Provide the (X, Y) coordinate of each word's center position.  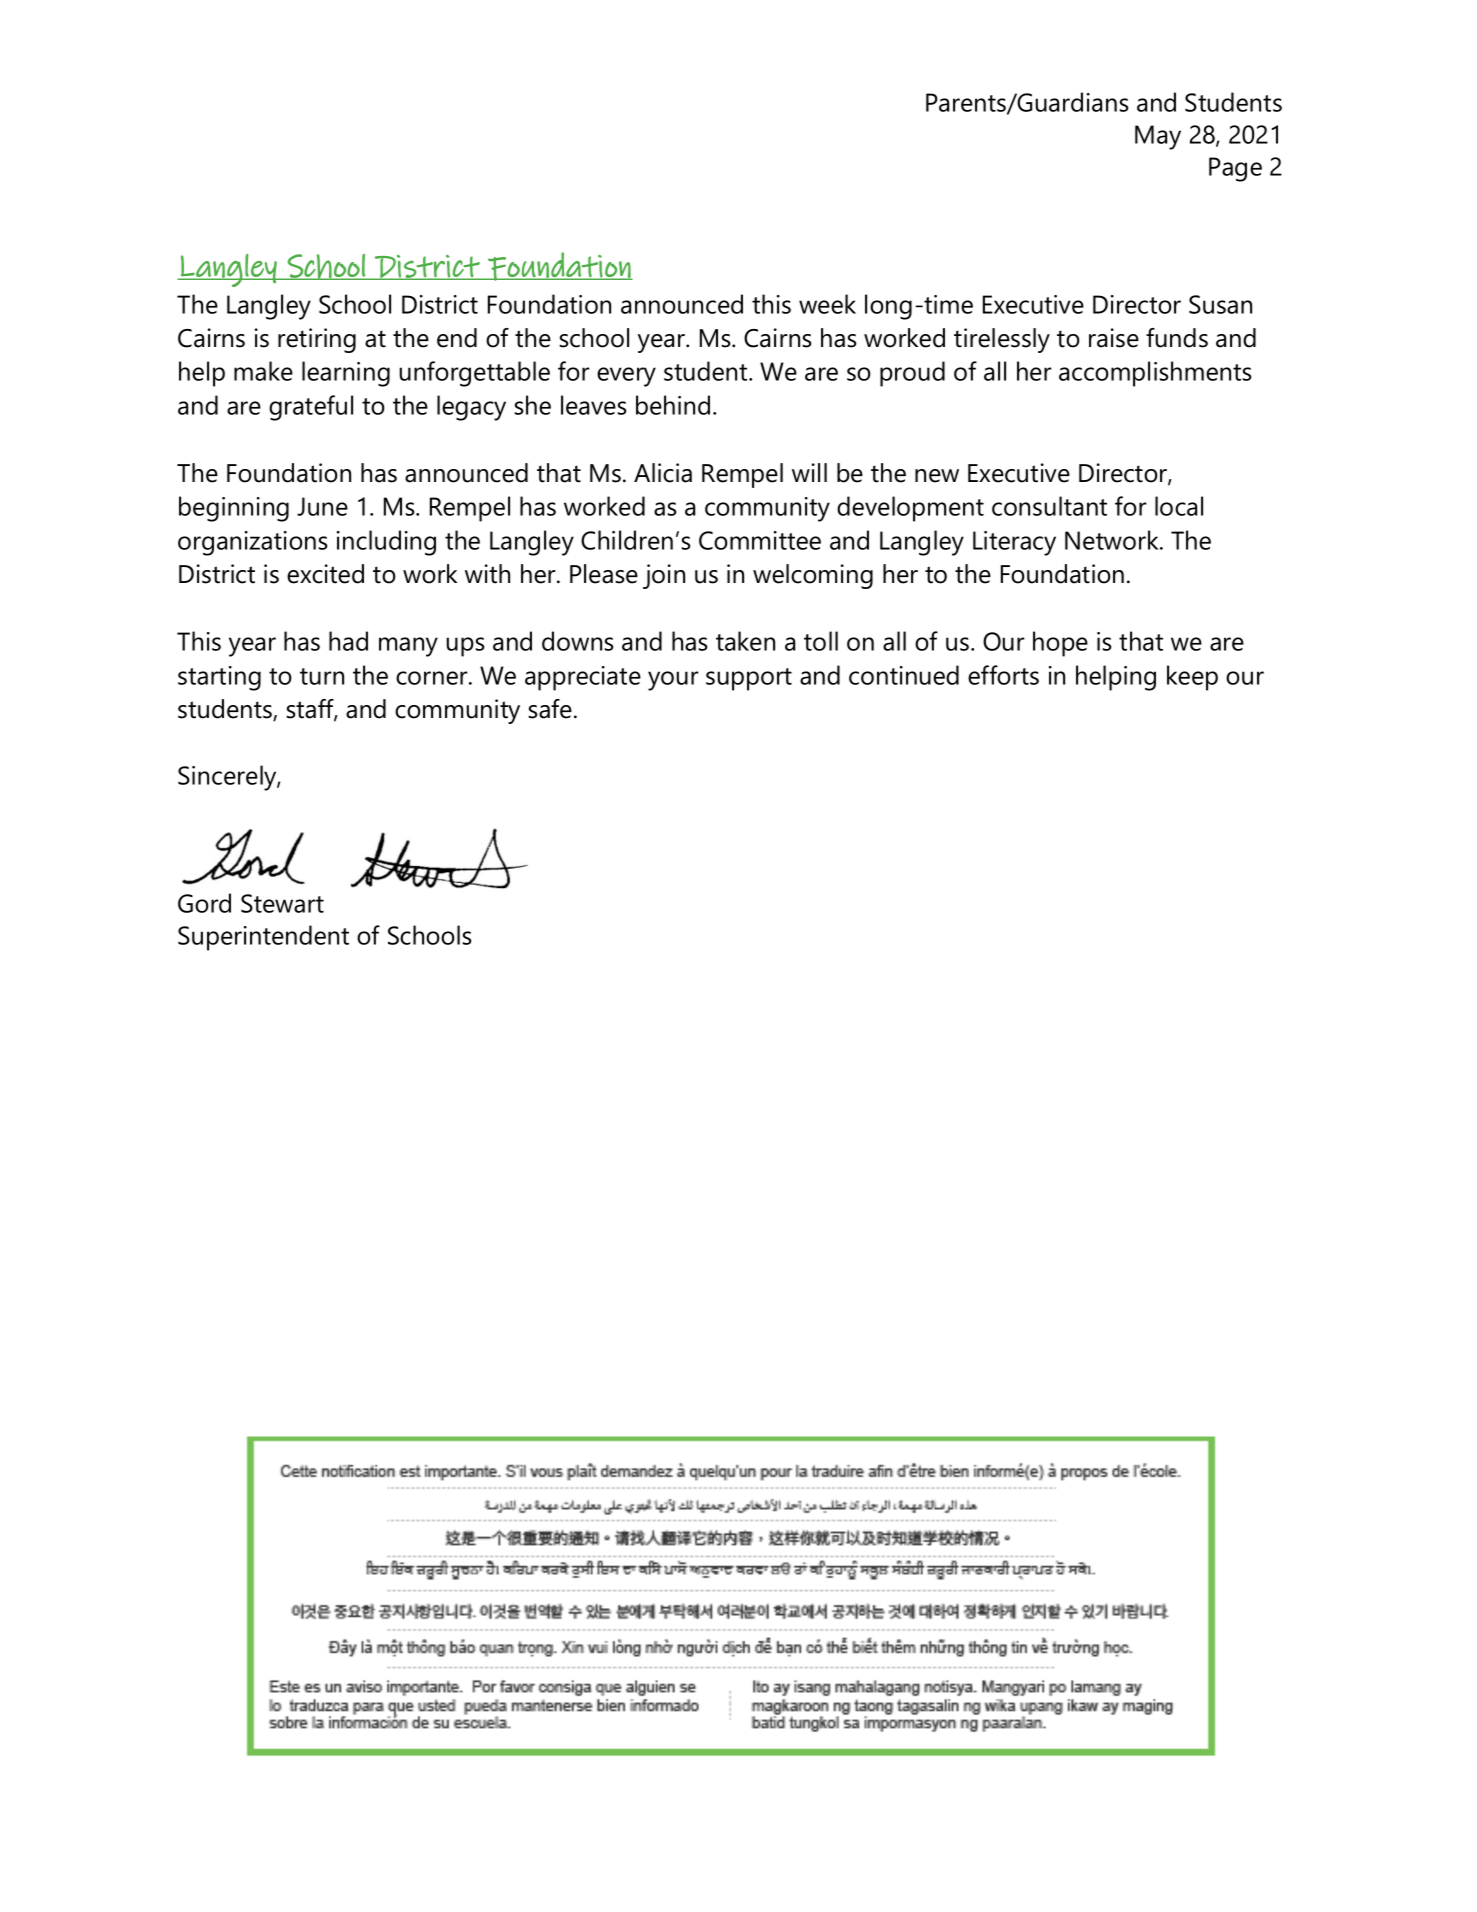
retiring (317, 340)
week (827, 304)
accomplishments (1155, 374)
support (749, 679)
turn (322, 676)
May (1158, 137)
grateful (311, 408)
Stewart (282, 903)
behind (673, 405)
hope (1060, 644)
